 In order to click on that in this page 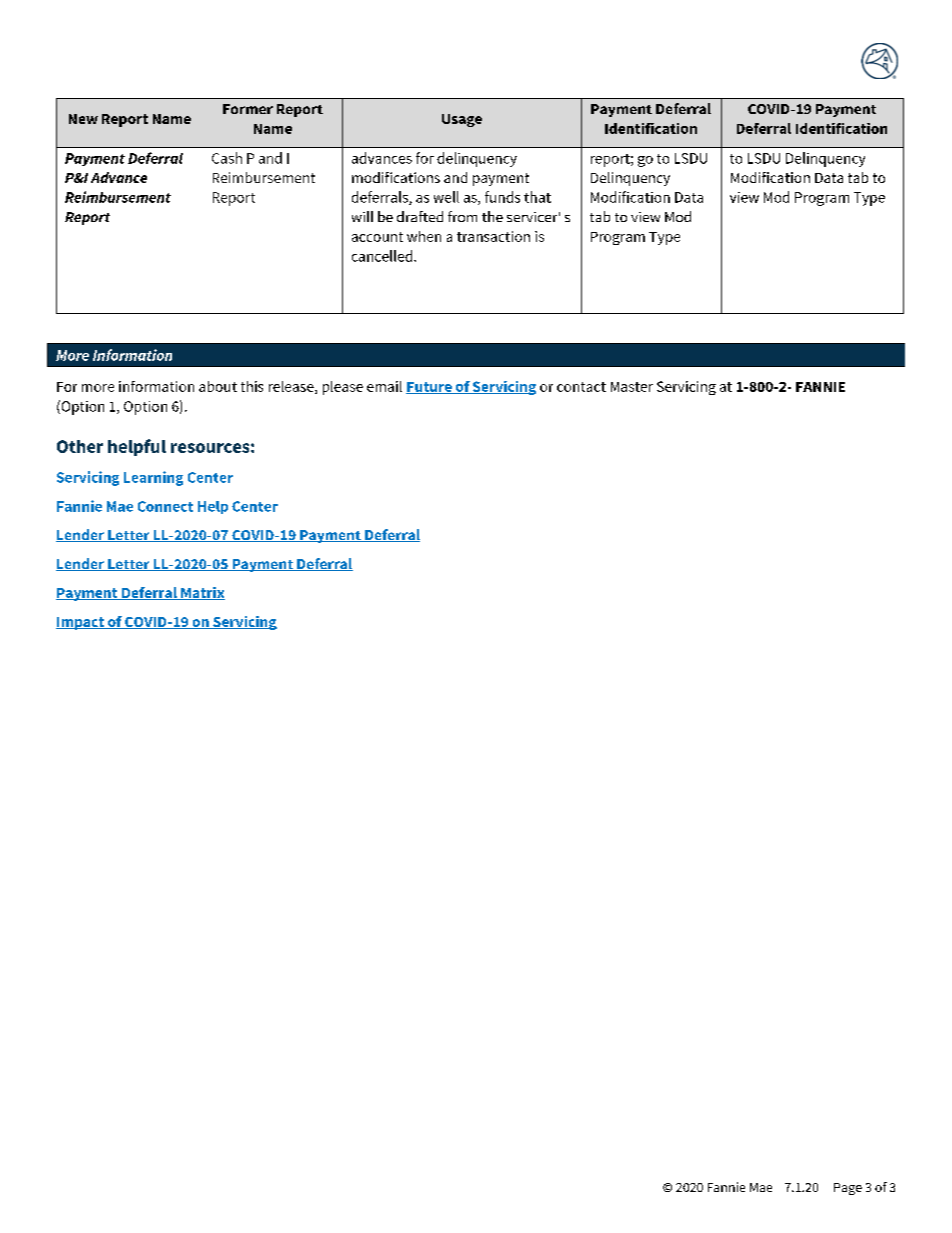, I will do `click(537, 197)`.
